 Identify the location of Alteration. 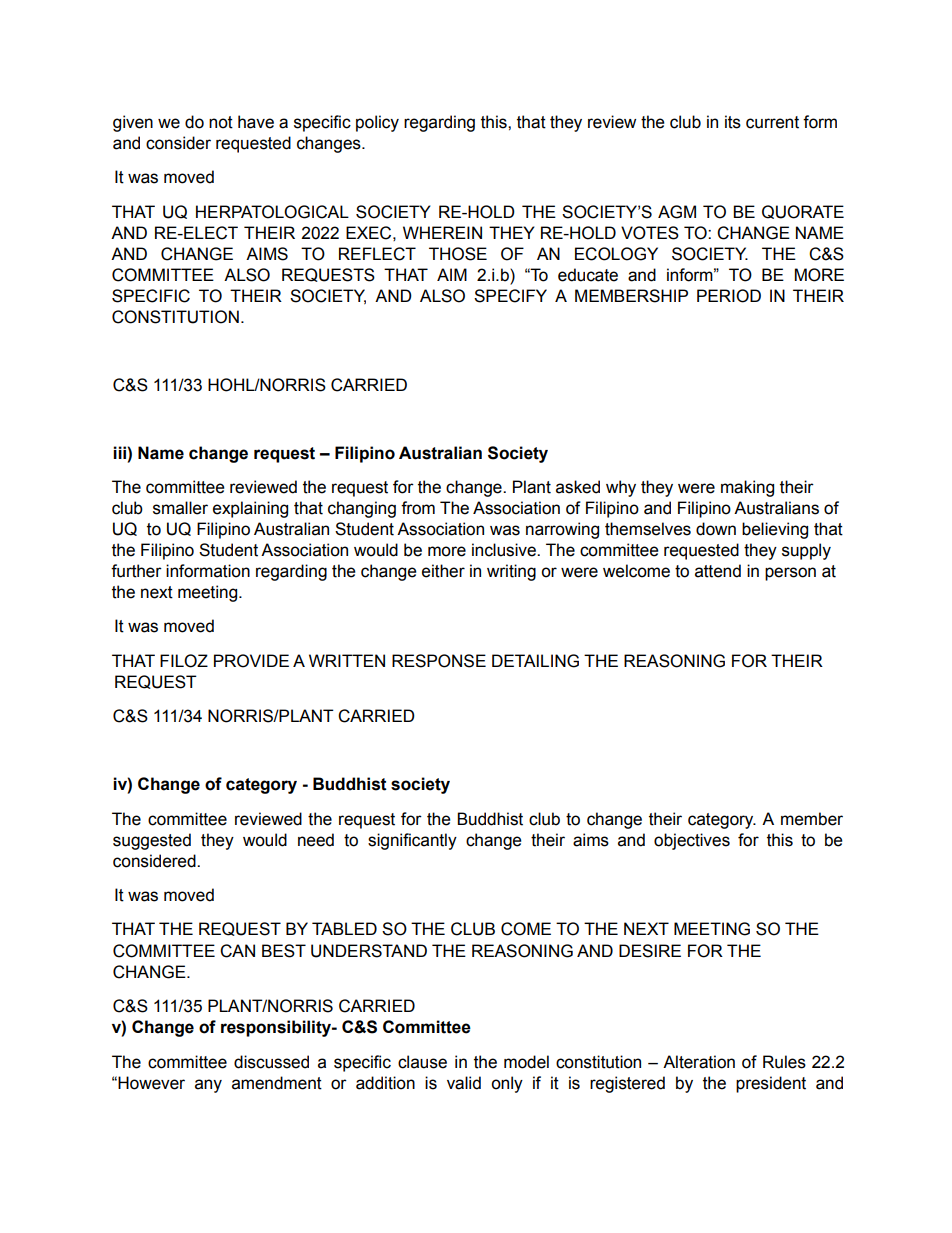
(699, 1062).
